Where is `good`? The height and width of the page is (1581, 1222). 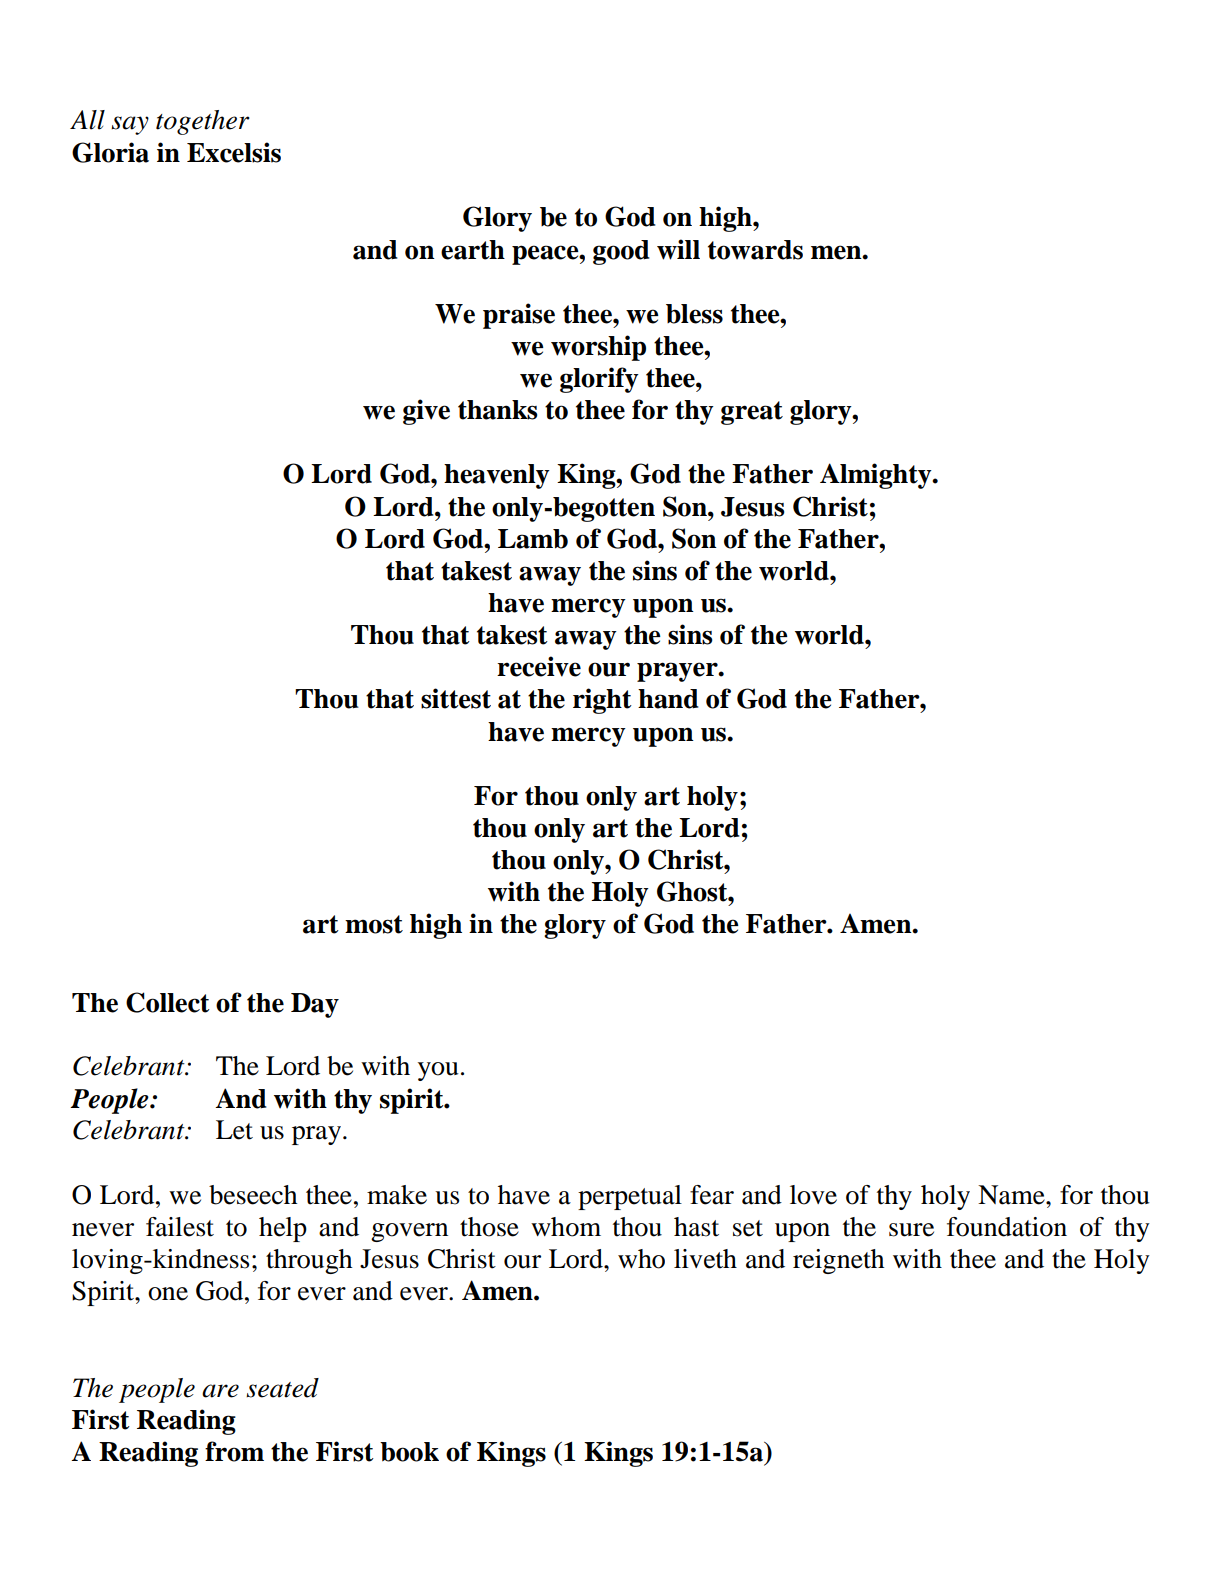 good is located at coordinates (621, 252).
